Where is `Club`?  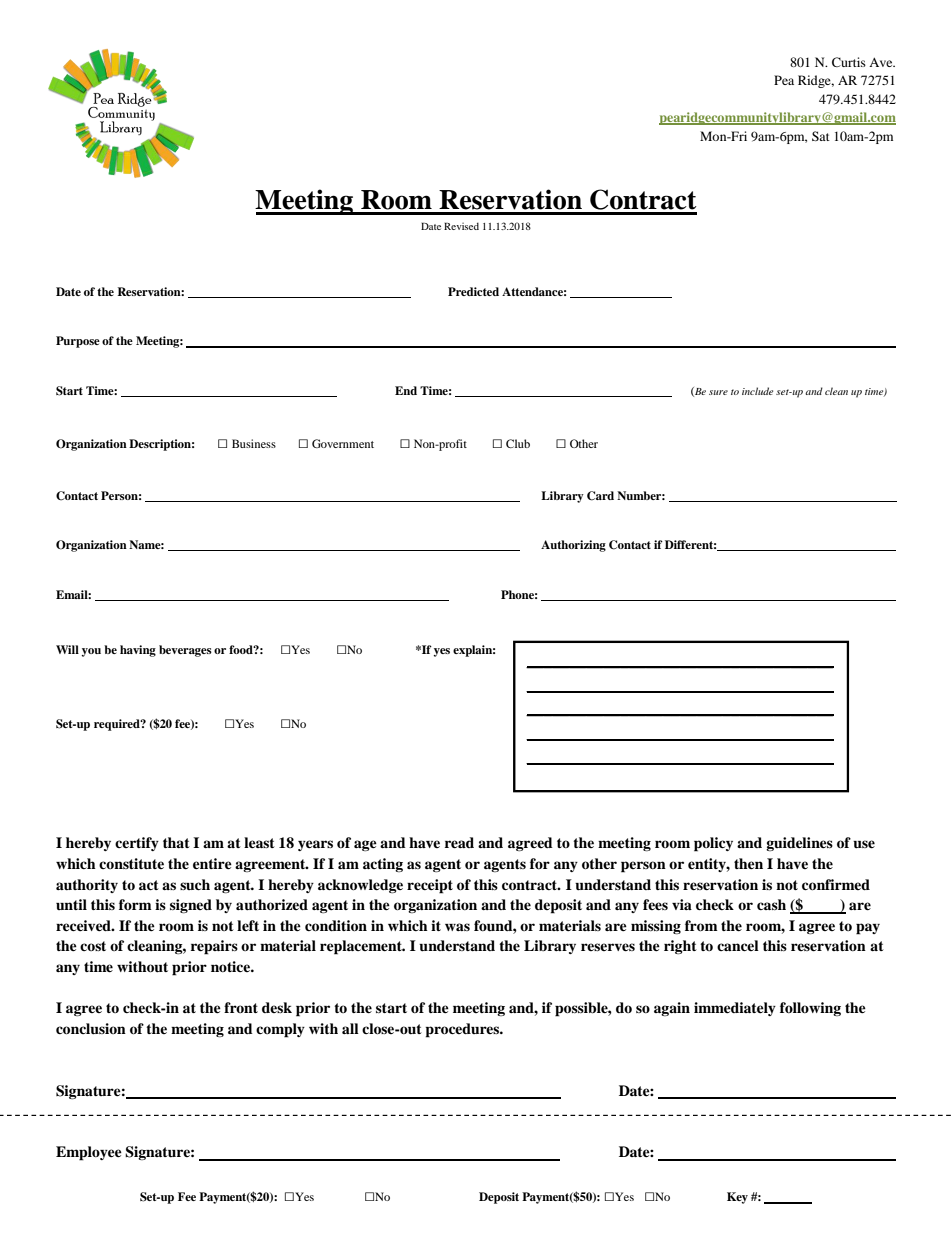
Club is located at coordinates (518, 443).
